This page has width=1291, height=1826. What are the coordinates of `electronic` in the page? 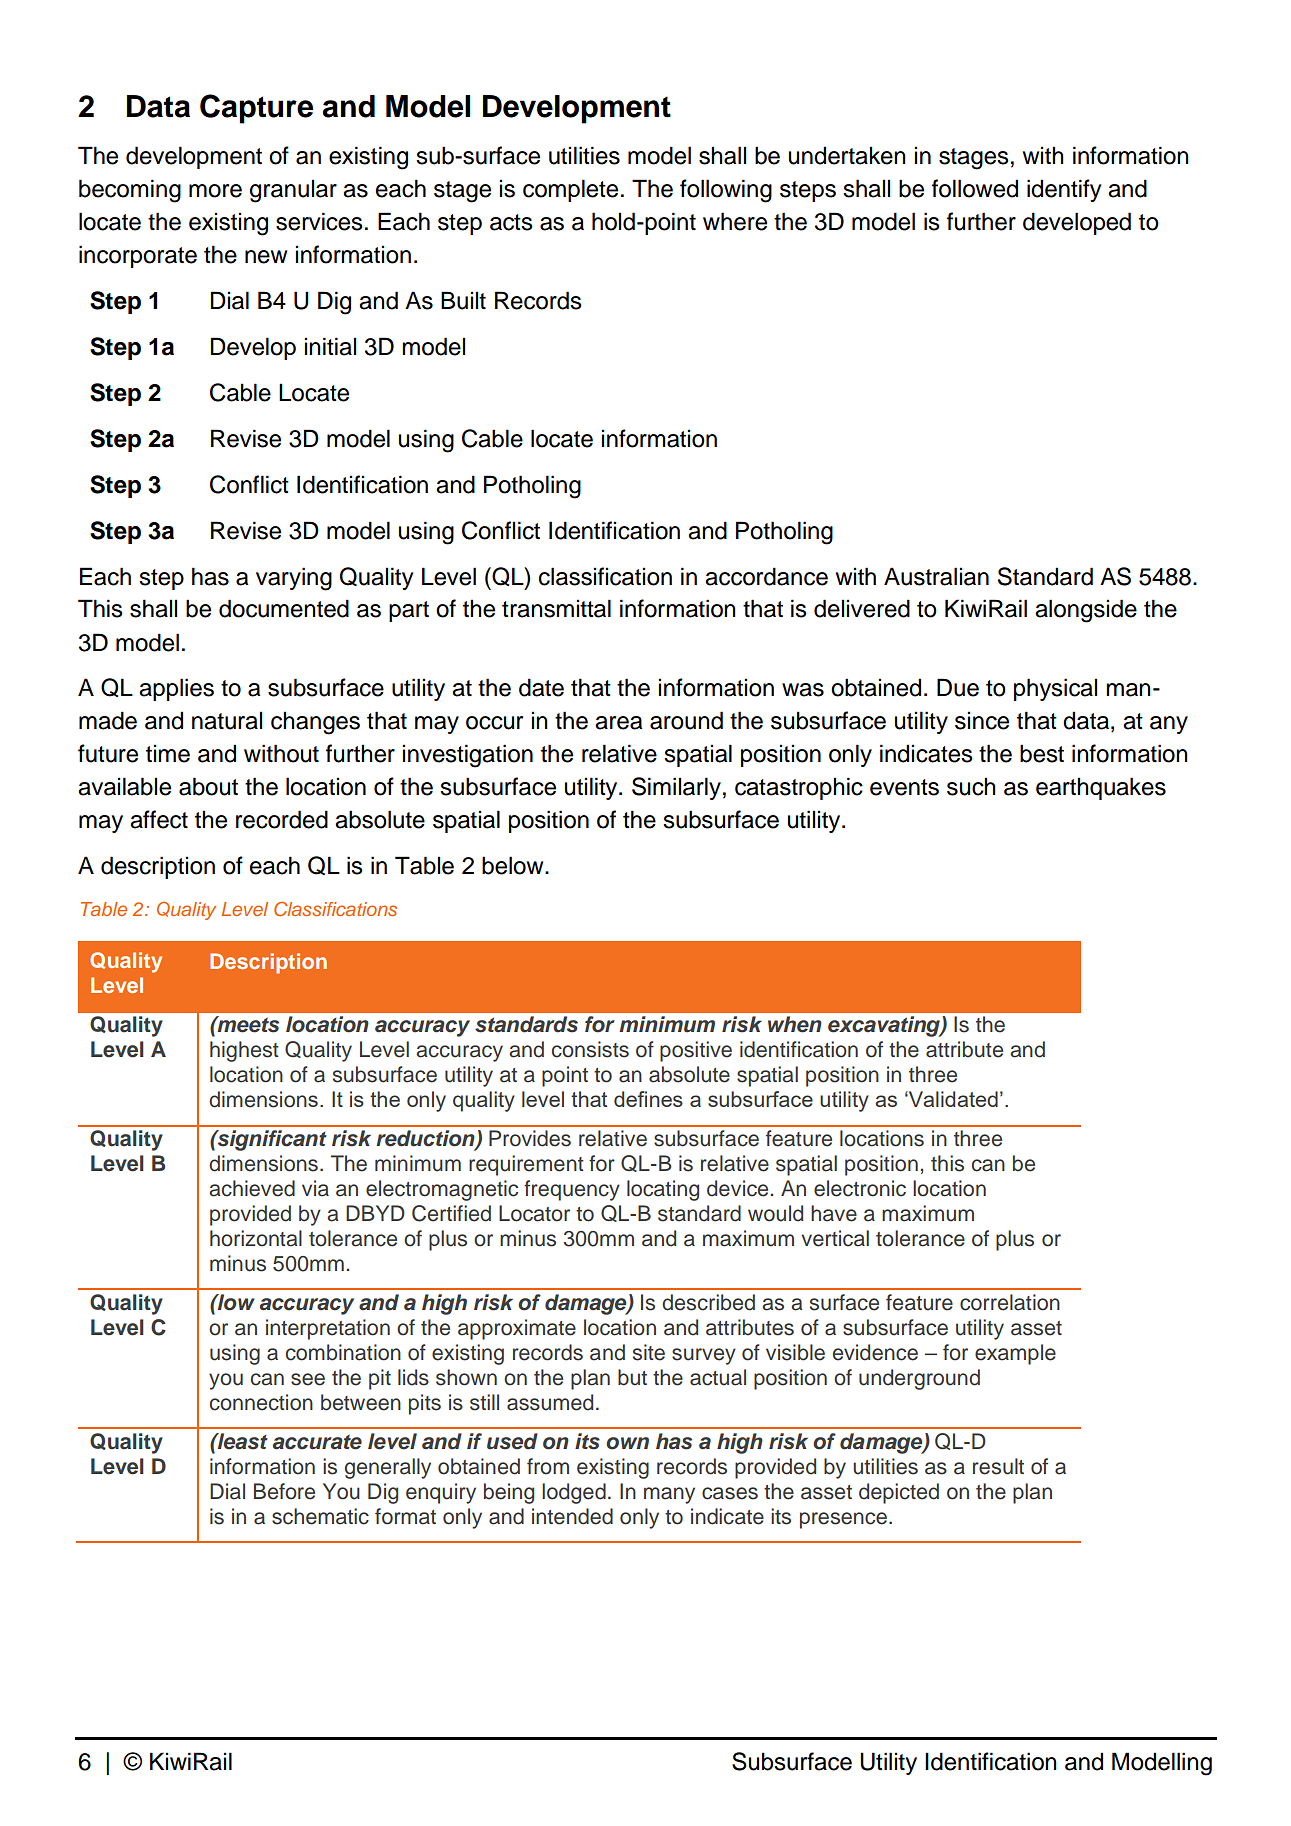 It's located at (860, 1188).
